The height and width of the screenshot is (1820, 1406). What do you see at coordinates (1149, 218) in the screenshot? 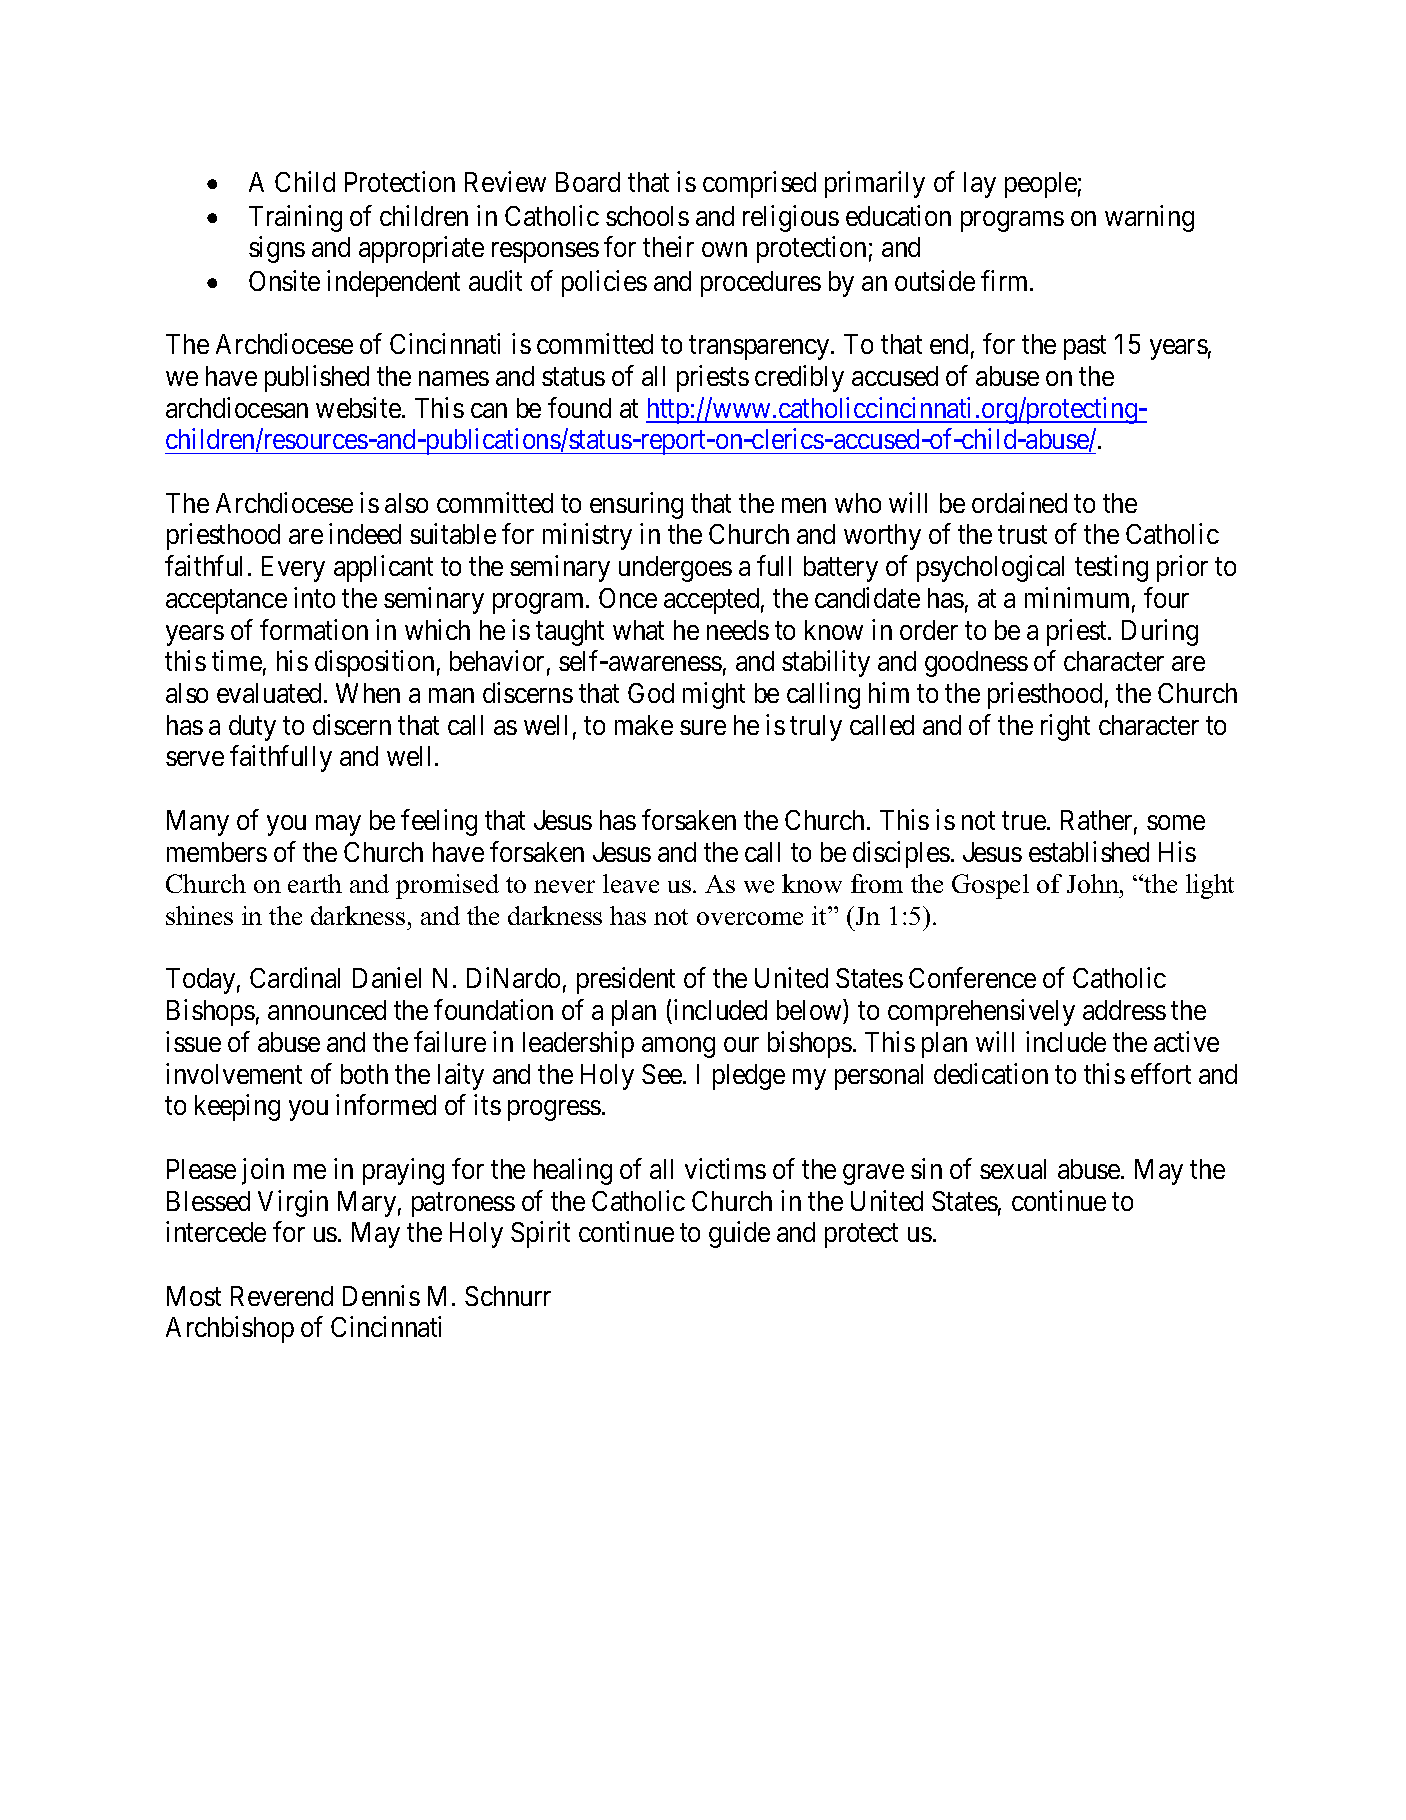
I see `warning` at bounding box center [1149, 218].
